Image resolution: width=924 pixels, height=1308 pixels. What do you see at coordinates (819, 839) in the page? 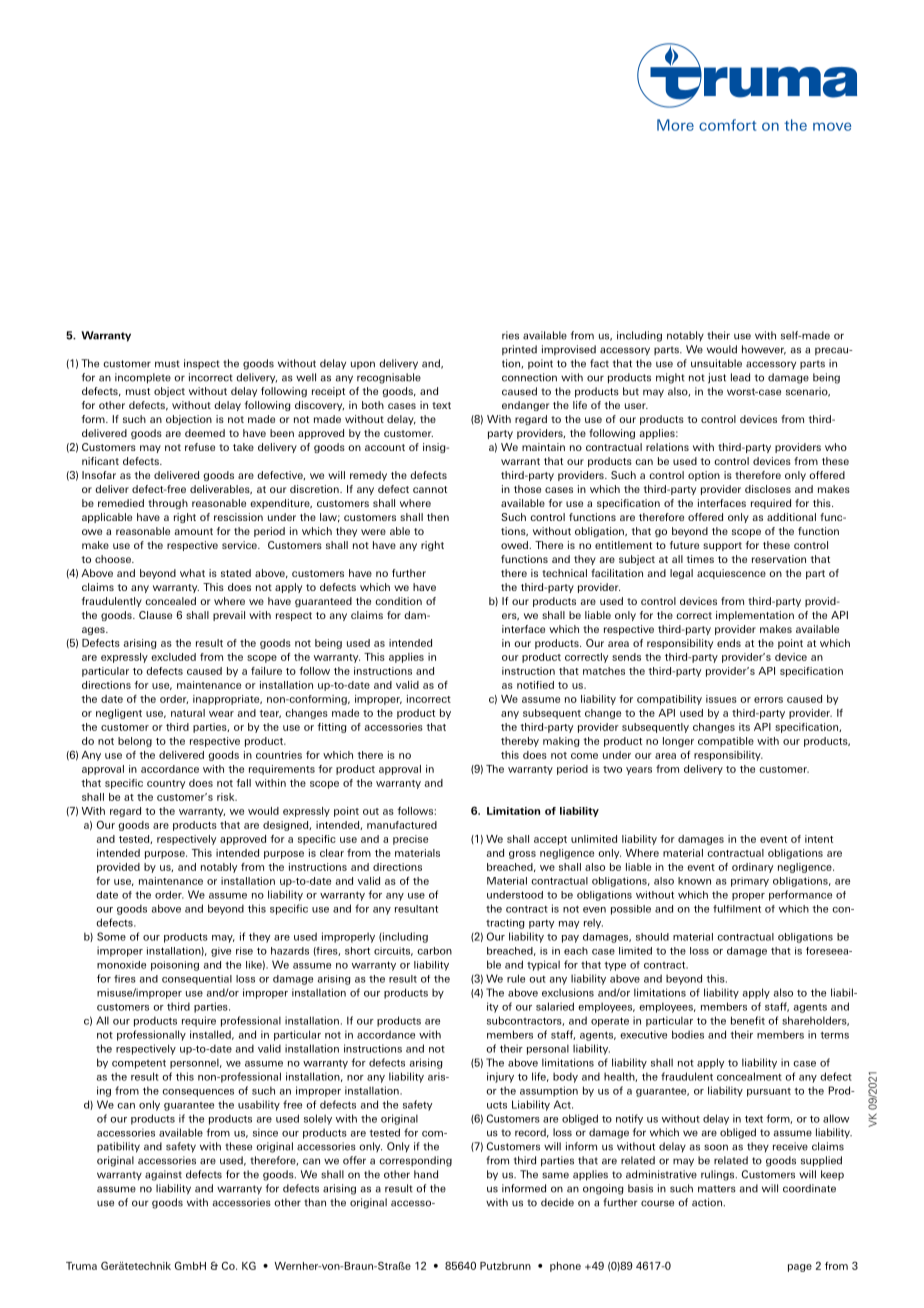
I see `intent` at bounding box center [819, 839].
